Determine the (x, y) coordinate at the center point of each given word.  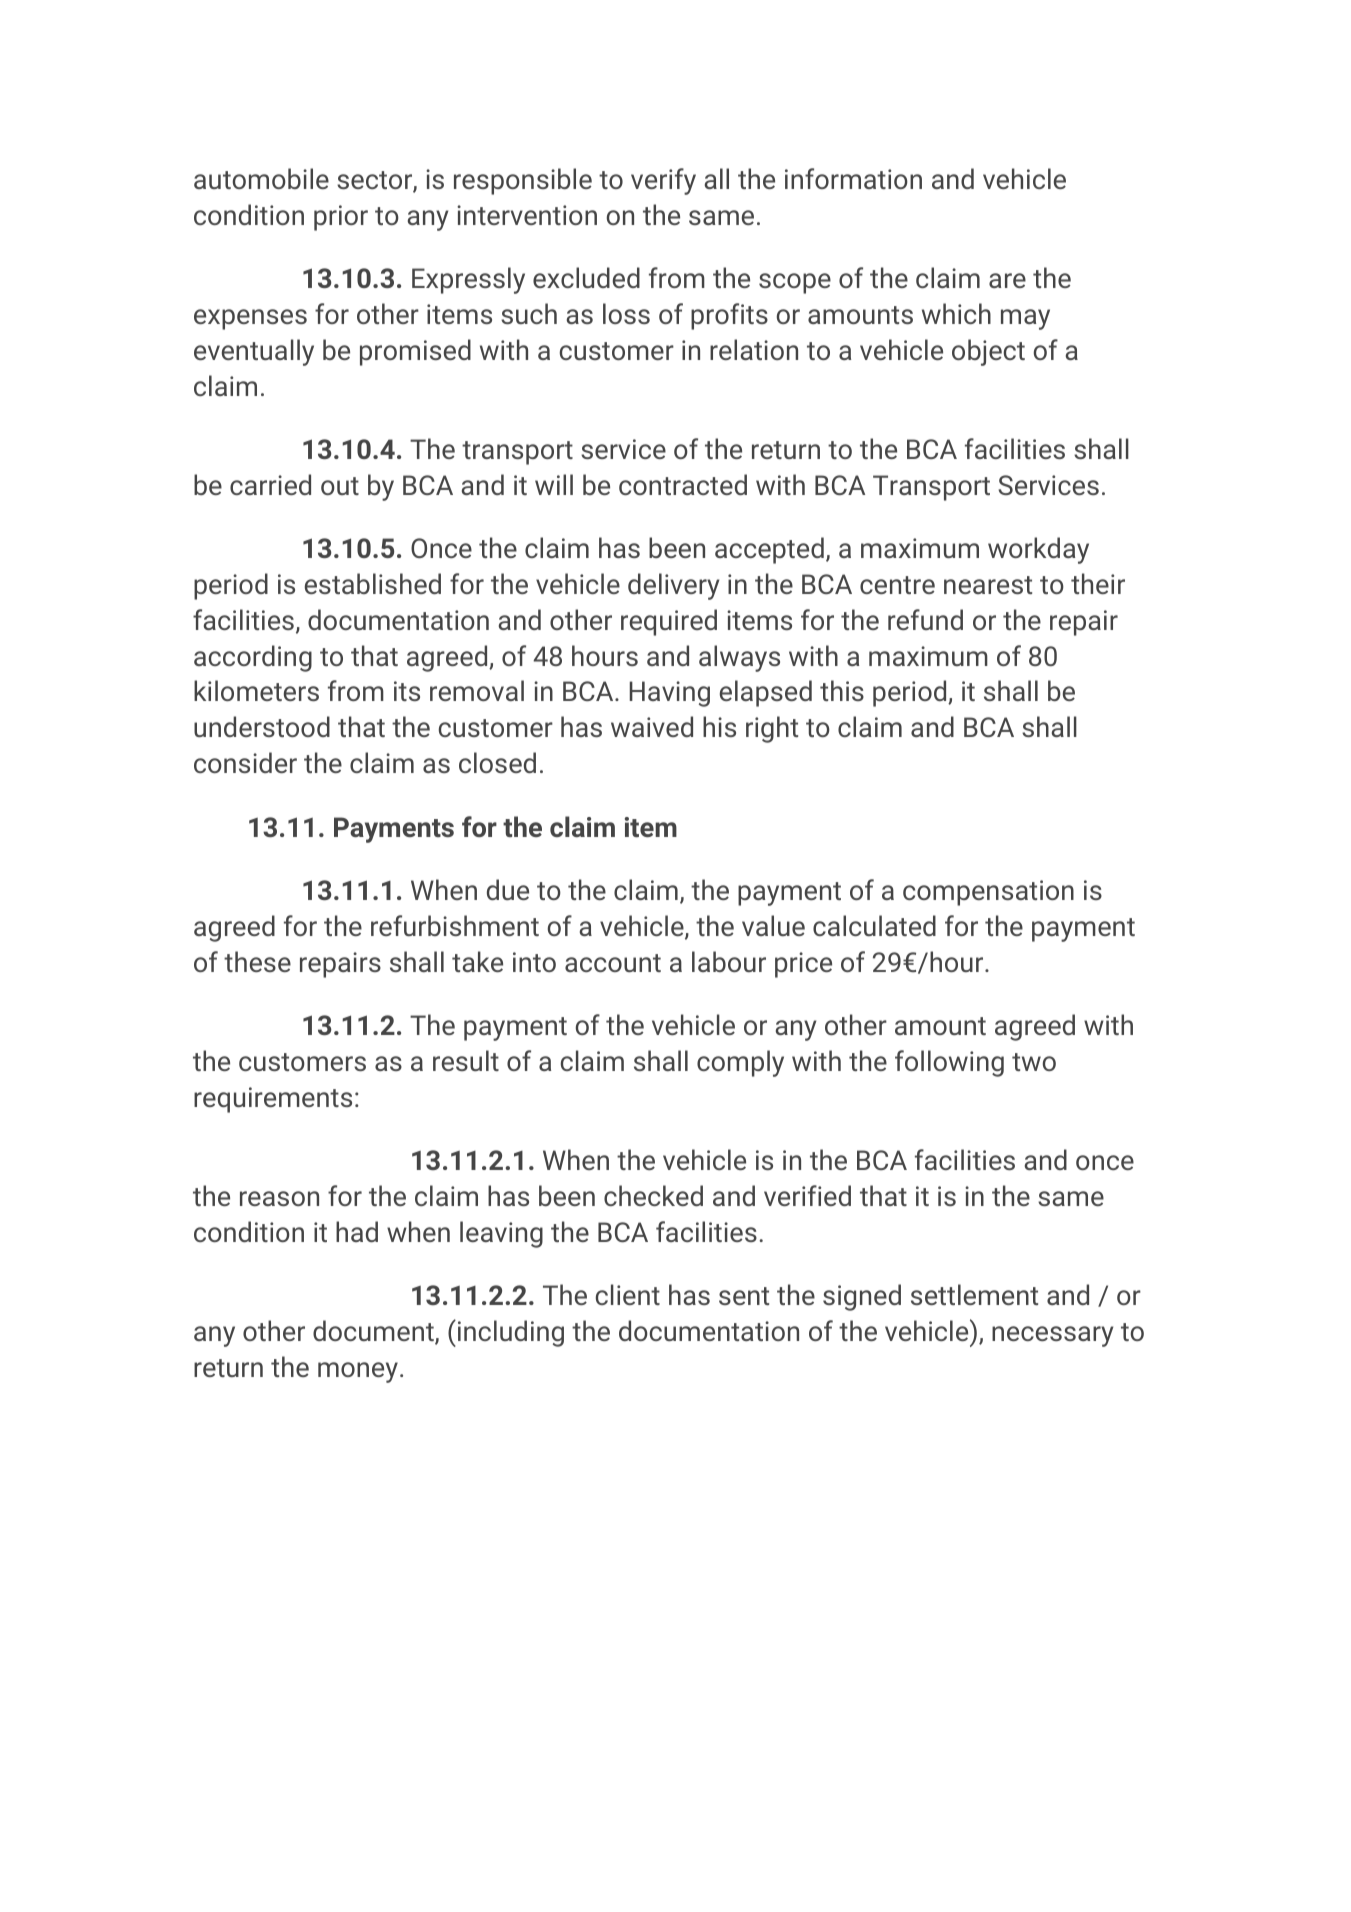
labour (729, 961)
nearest (988, 585)
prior (341, 218)
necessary (1052, 1336)
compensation (988, 893)
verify (663, 181)
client (628, 1294)
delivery (673, 586)
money (358, 1372)
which (956, 313)
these (257, 961)
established (373, 583)
